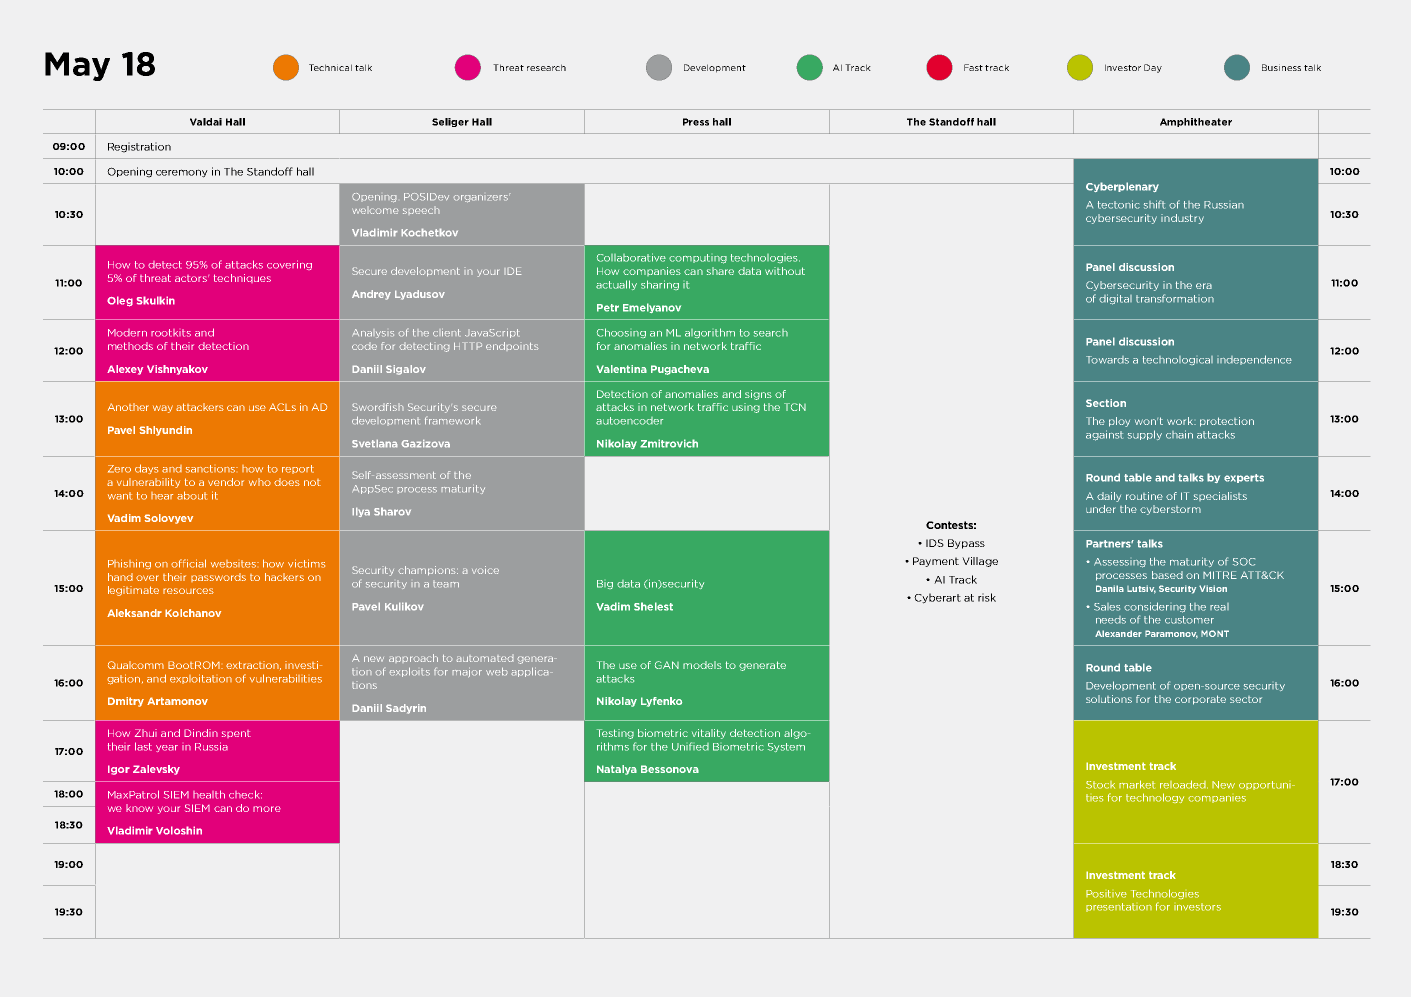 Image resolution: width=1411 pixels, height=997 pixels. I want to click on considering, so click(1155, 607).
